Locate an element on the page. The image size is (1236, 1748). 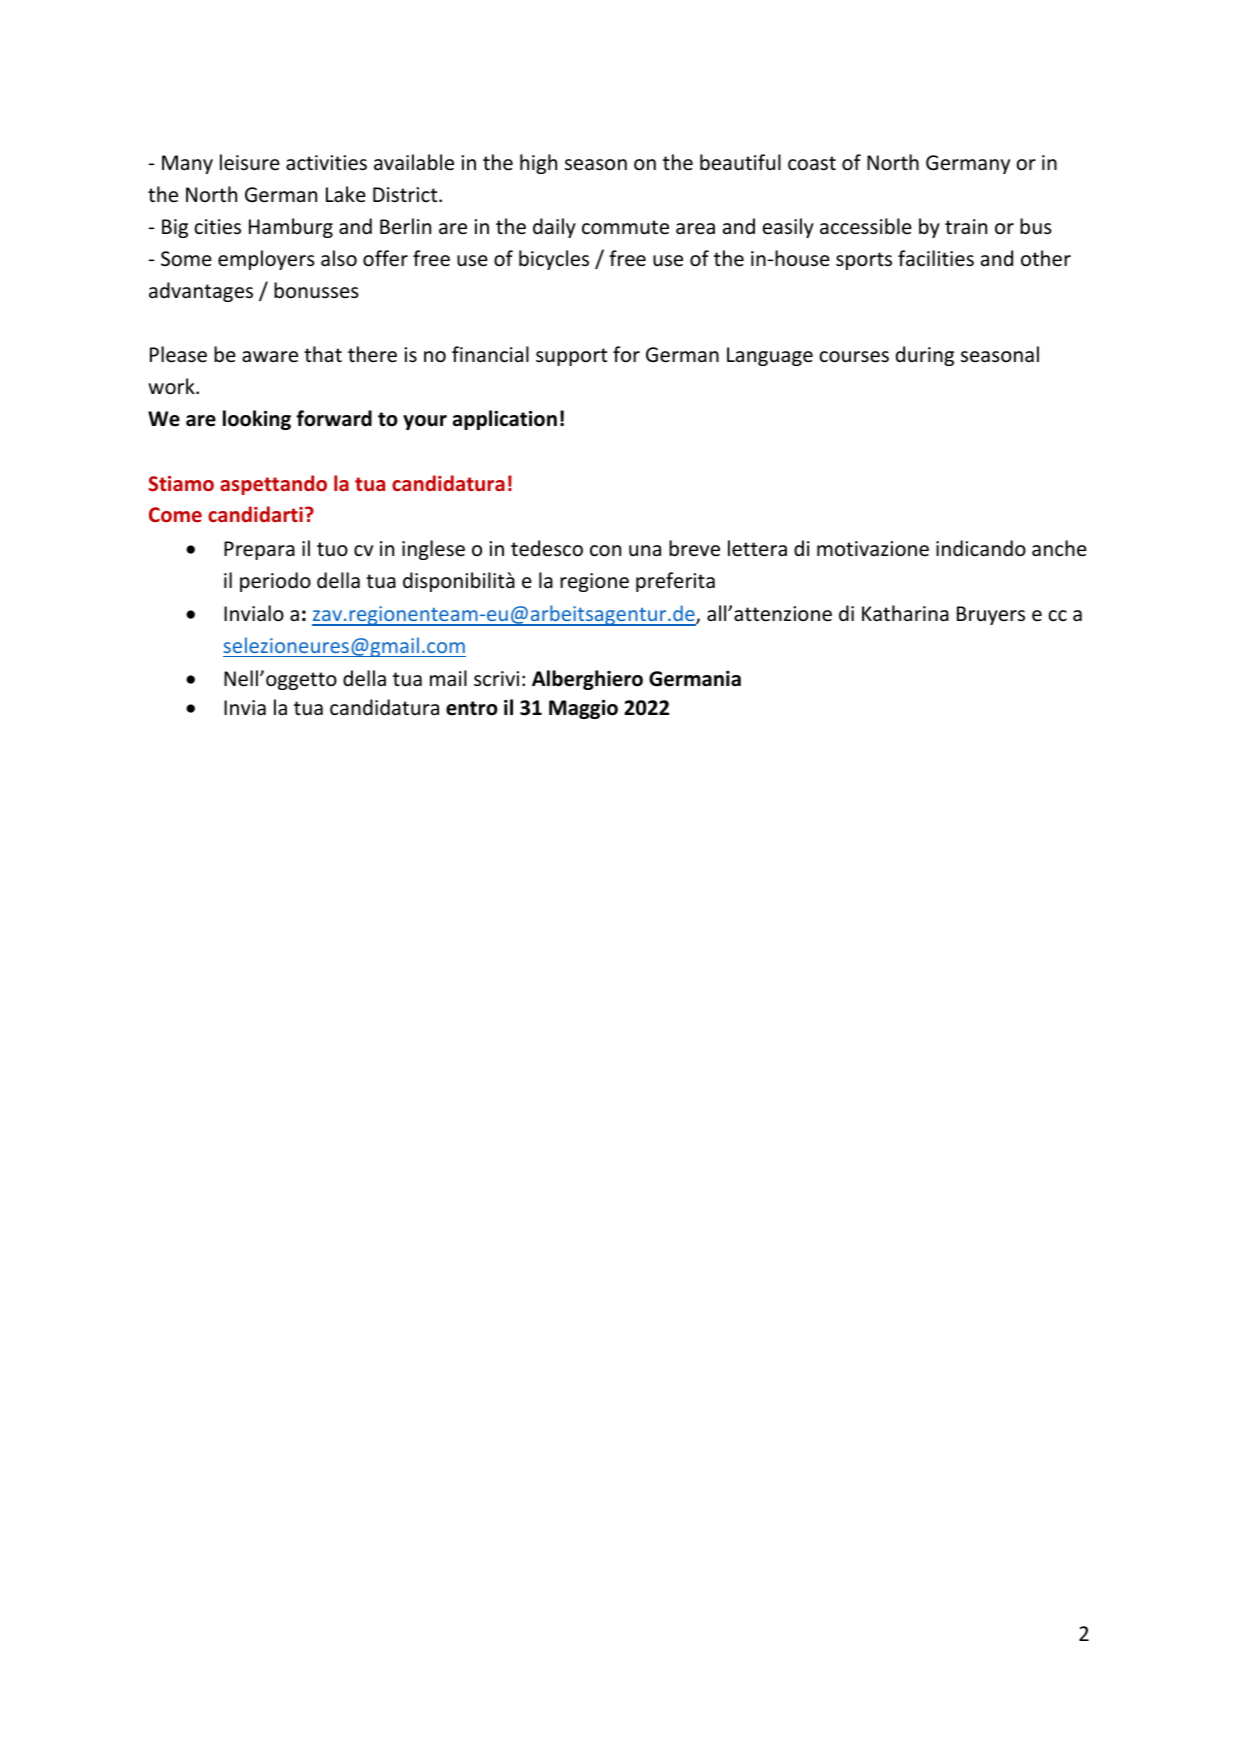
periodo is located at coordinates (275, 582).
